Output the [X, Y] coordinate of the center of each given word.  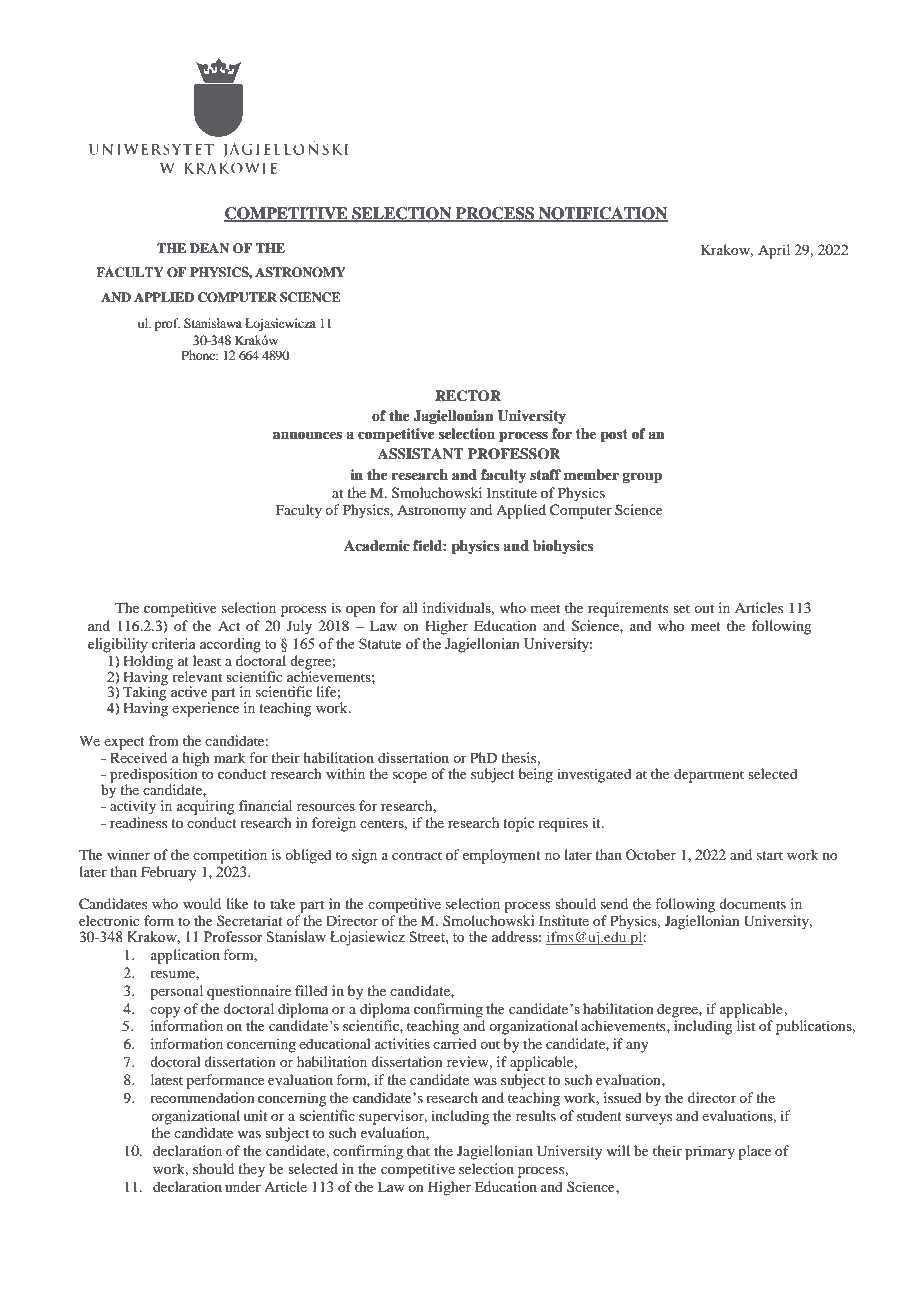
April [774, 251]
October [651, 854]
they [251, 1170]
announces [307, 435]
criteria [173, 643]
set [681, 608]
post [614, 436]
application [185, 956]
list [746, 1025]
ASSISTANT [421, 454]
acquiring [206, 807]
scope [410, 777]
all [410, 607]
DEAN [209, 248]
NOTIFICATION [602, 214]
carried [455, 1043]
